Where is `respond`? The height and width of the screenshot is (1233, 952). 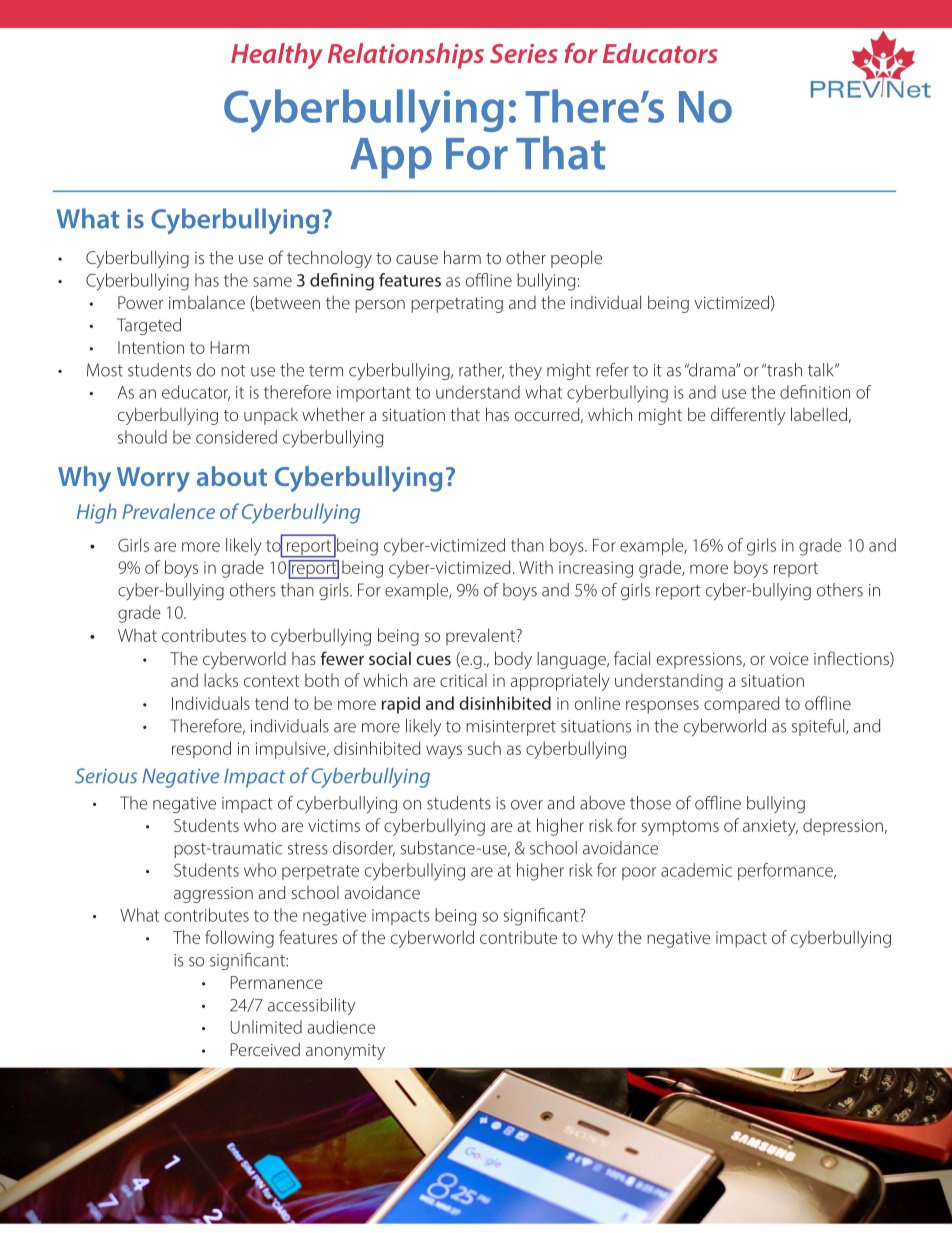
respond is located at coordinates (201, 750).
